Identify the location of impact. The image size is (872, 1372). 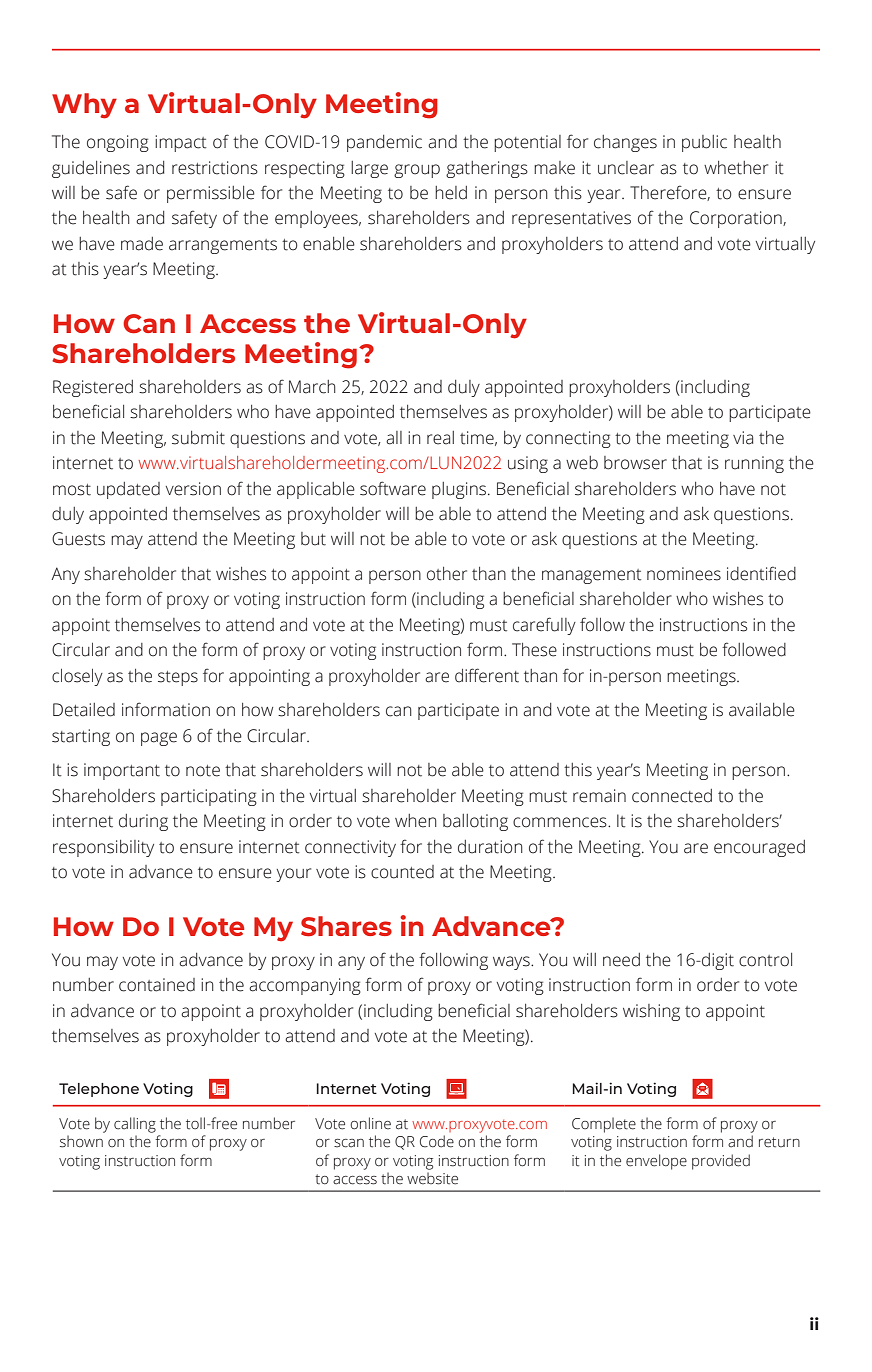
(181, 143).
